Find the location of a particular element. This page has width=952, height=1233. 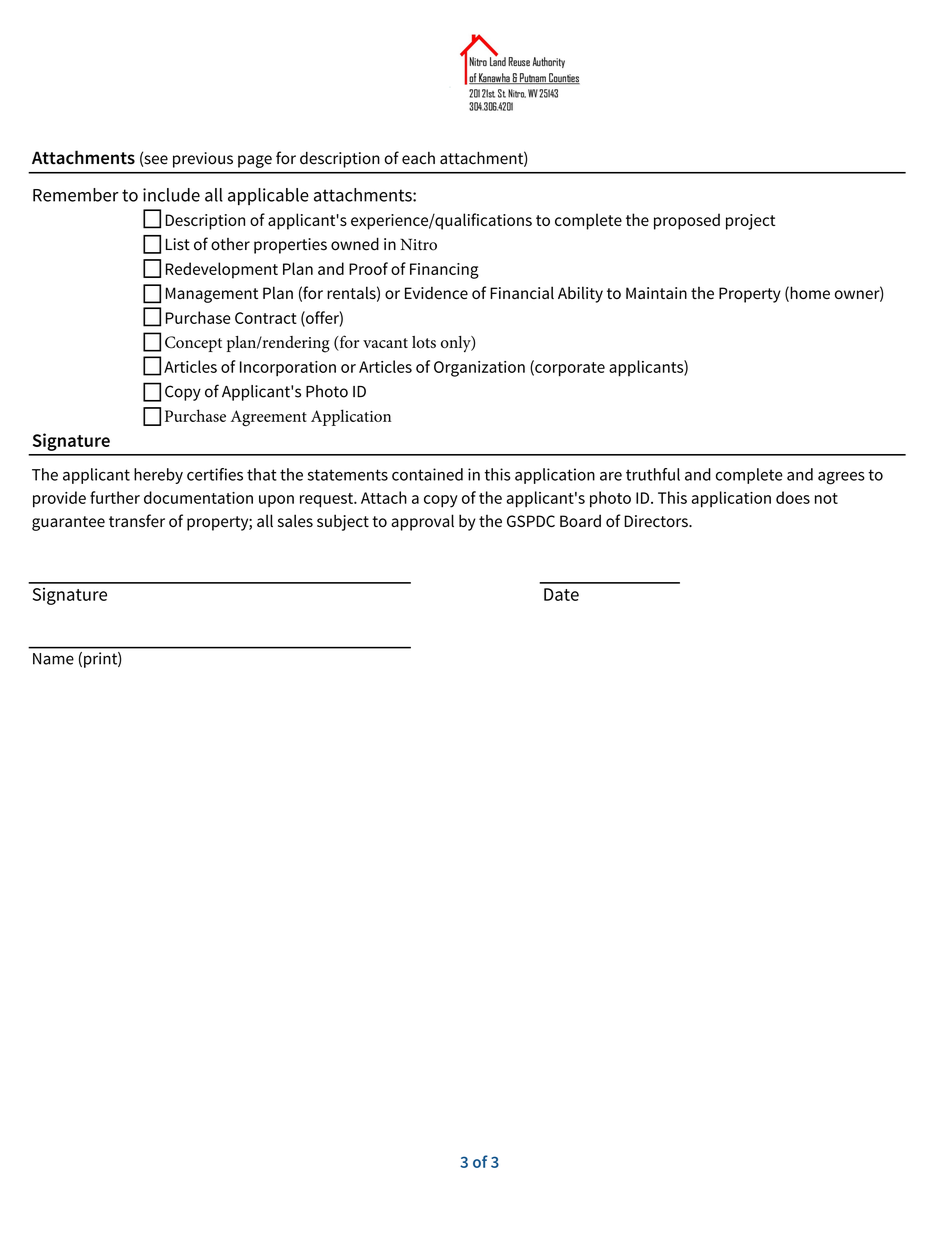

Board is located at coordinates (580, 520).
